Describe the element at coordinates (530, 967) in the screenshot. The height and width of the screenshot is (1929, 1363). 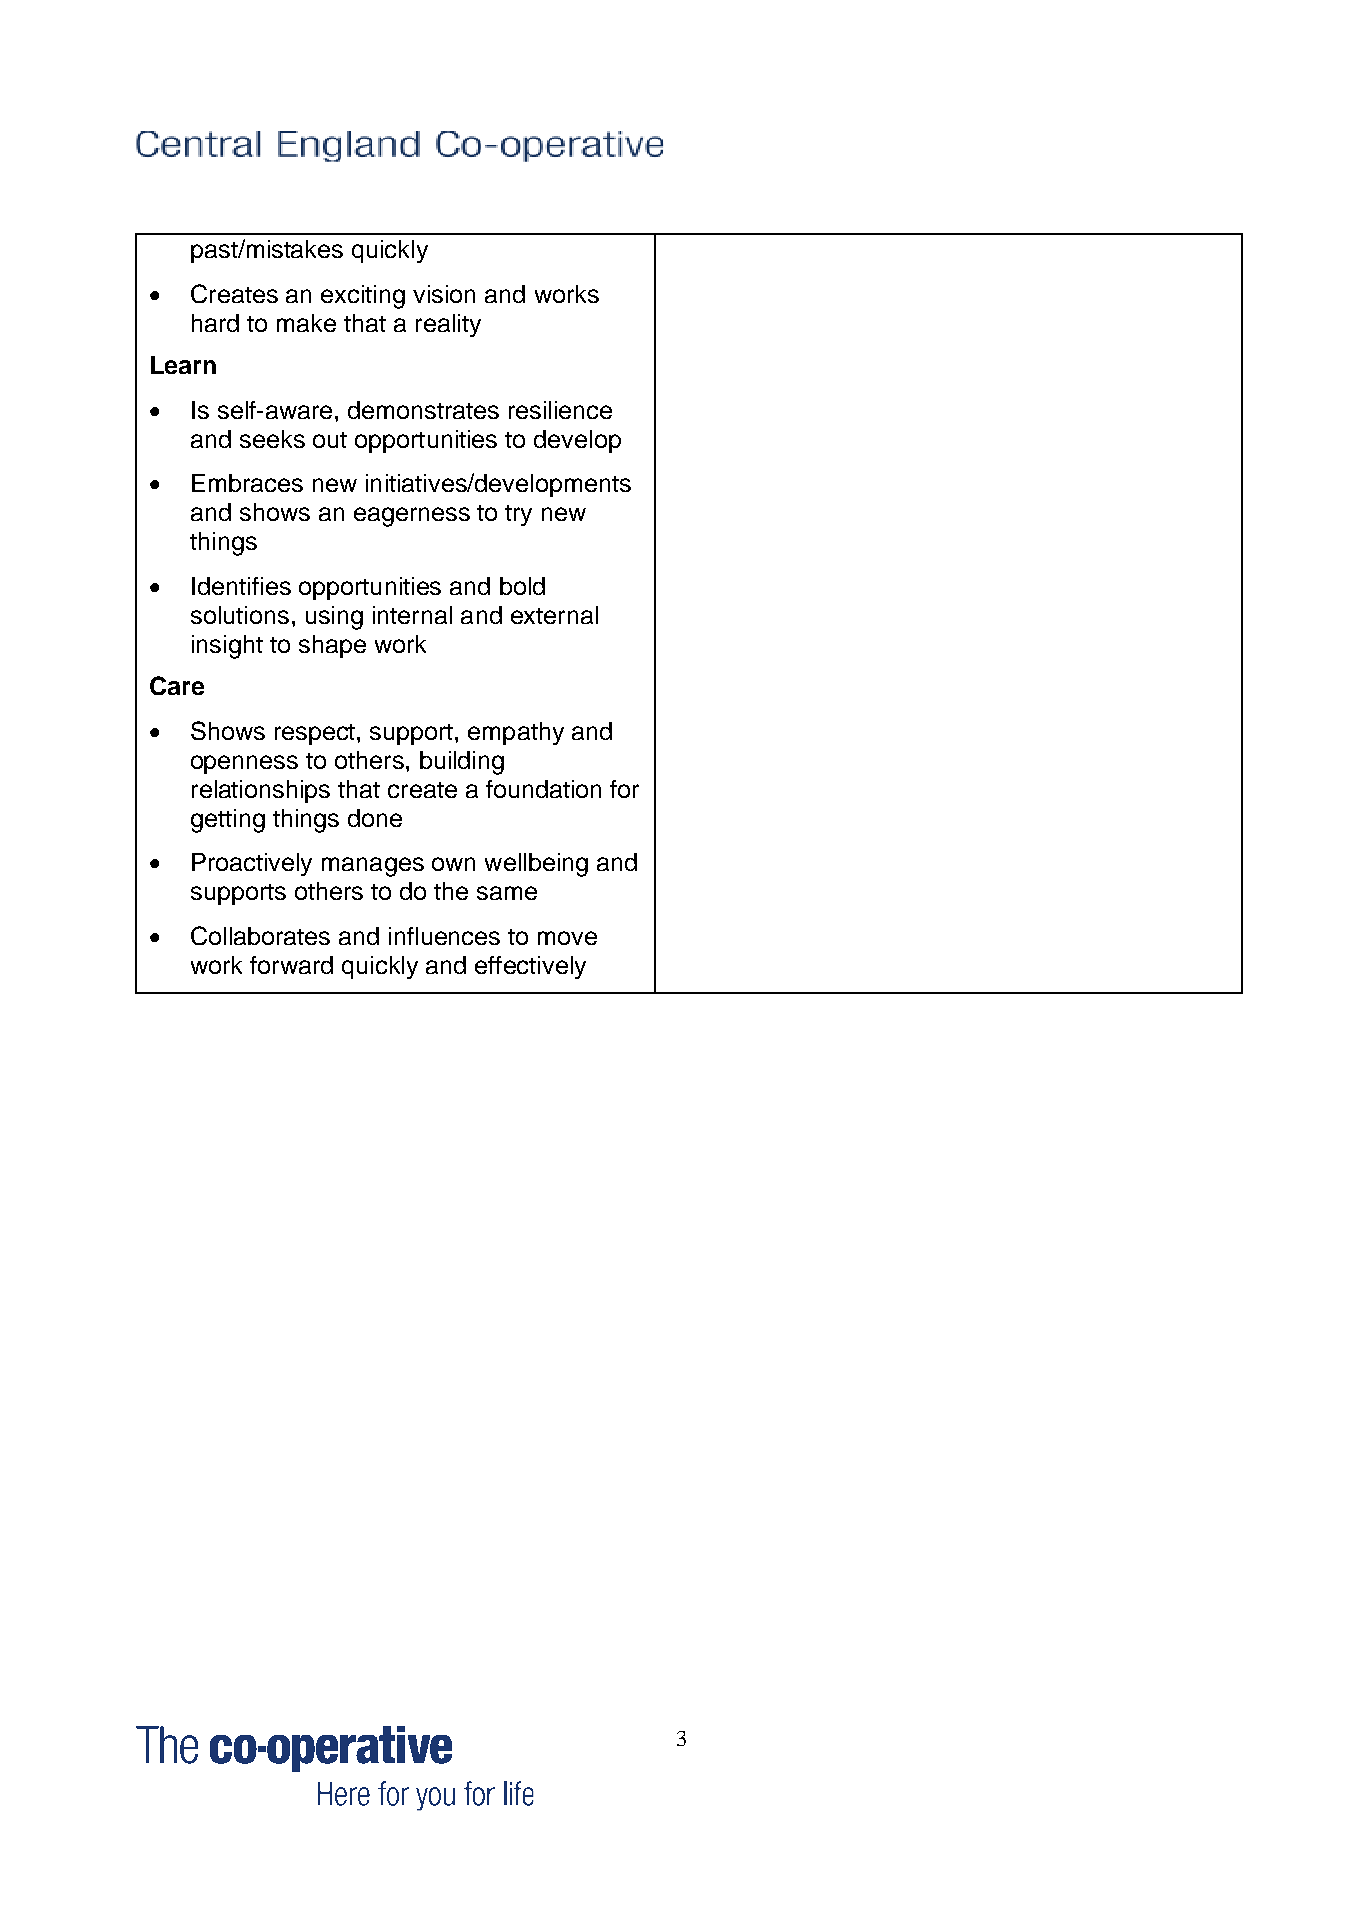
I see `effectively` at that location.
